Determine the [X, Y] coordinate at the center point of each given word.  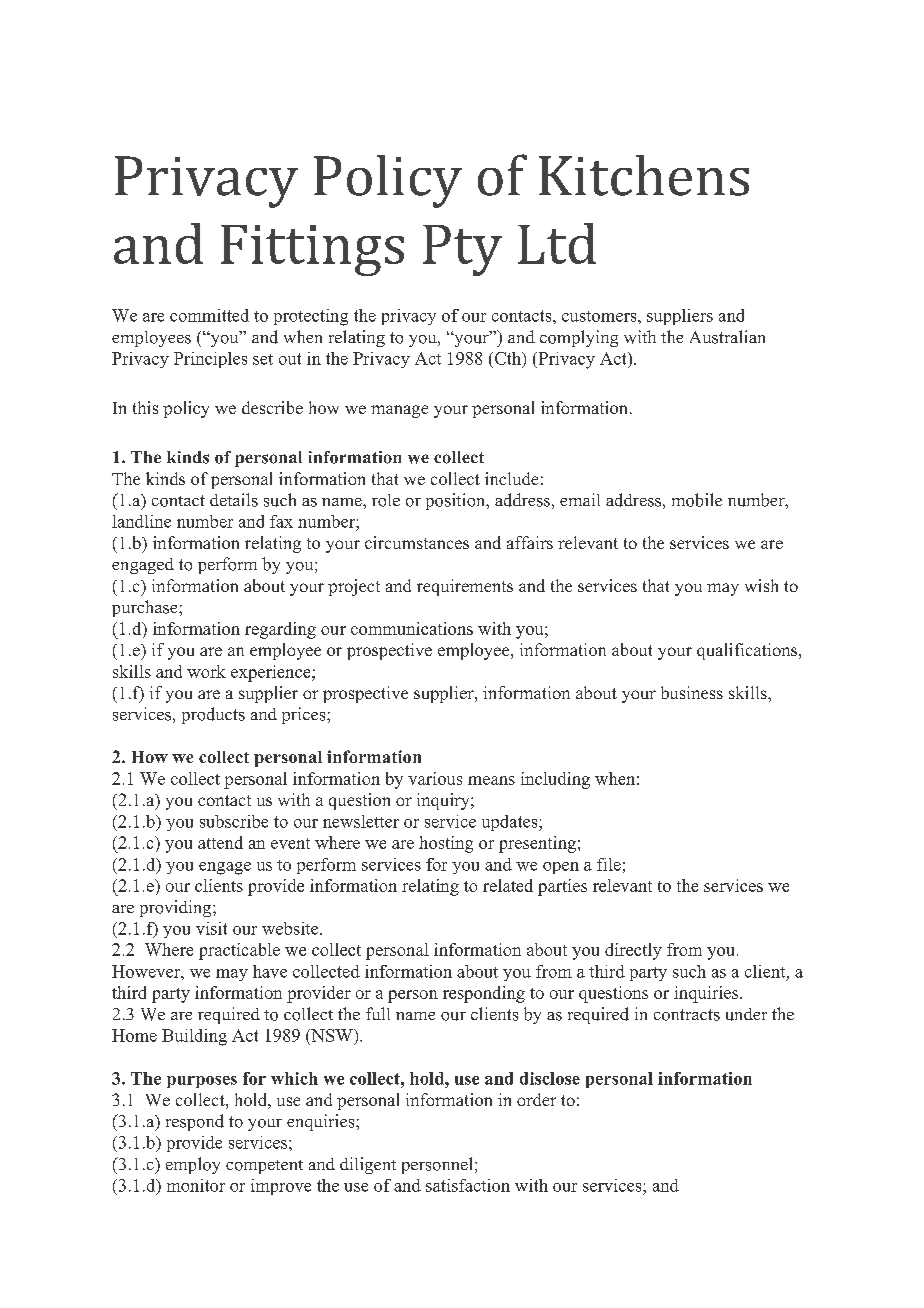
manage [399, 411]
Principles [210, 360]
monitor [196, 1185]
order [536, 1099]
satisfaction [468, 1185]
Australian [727, 337]
